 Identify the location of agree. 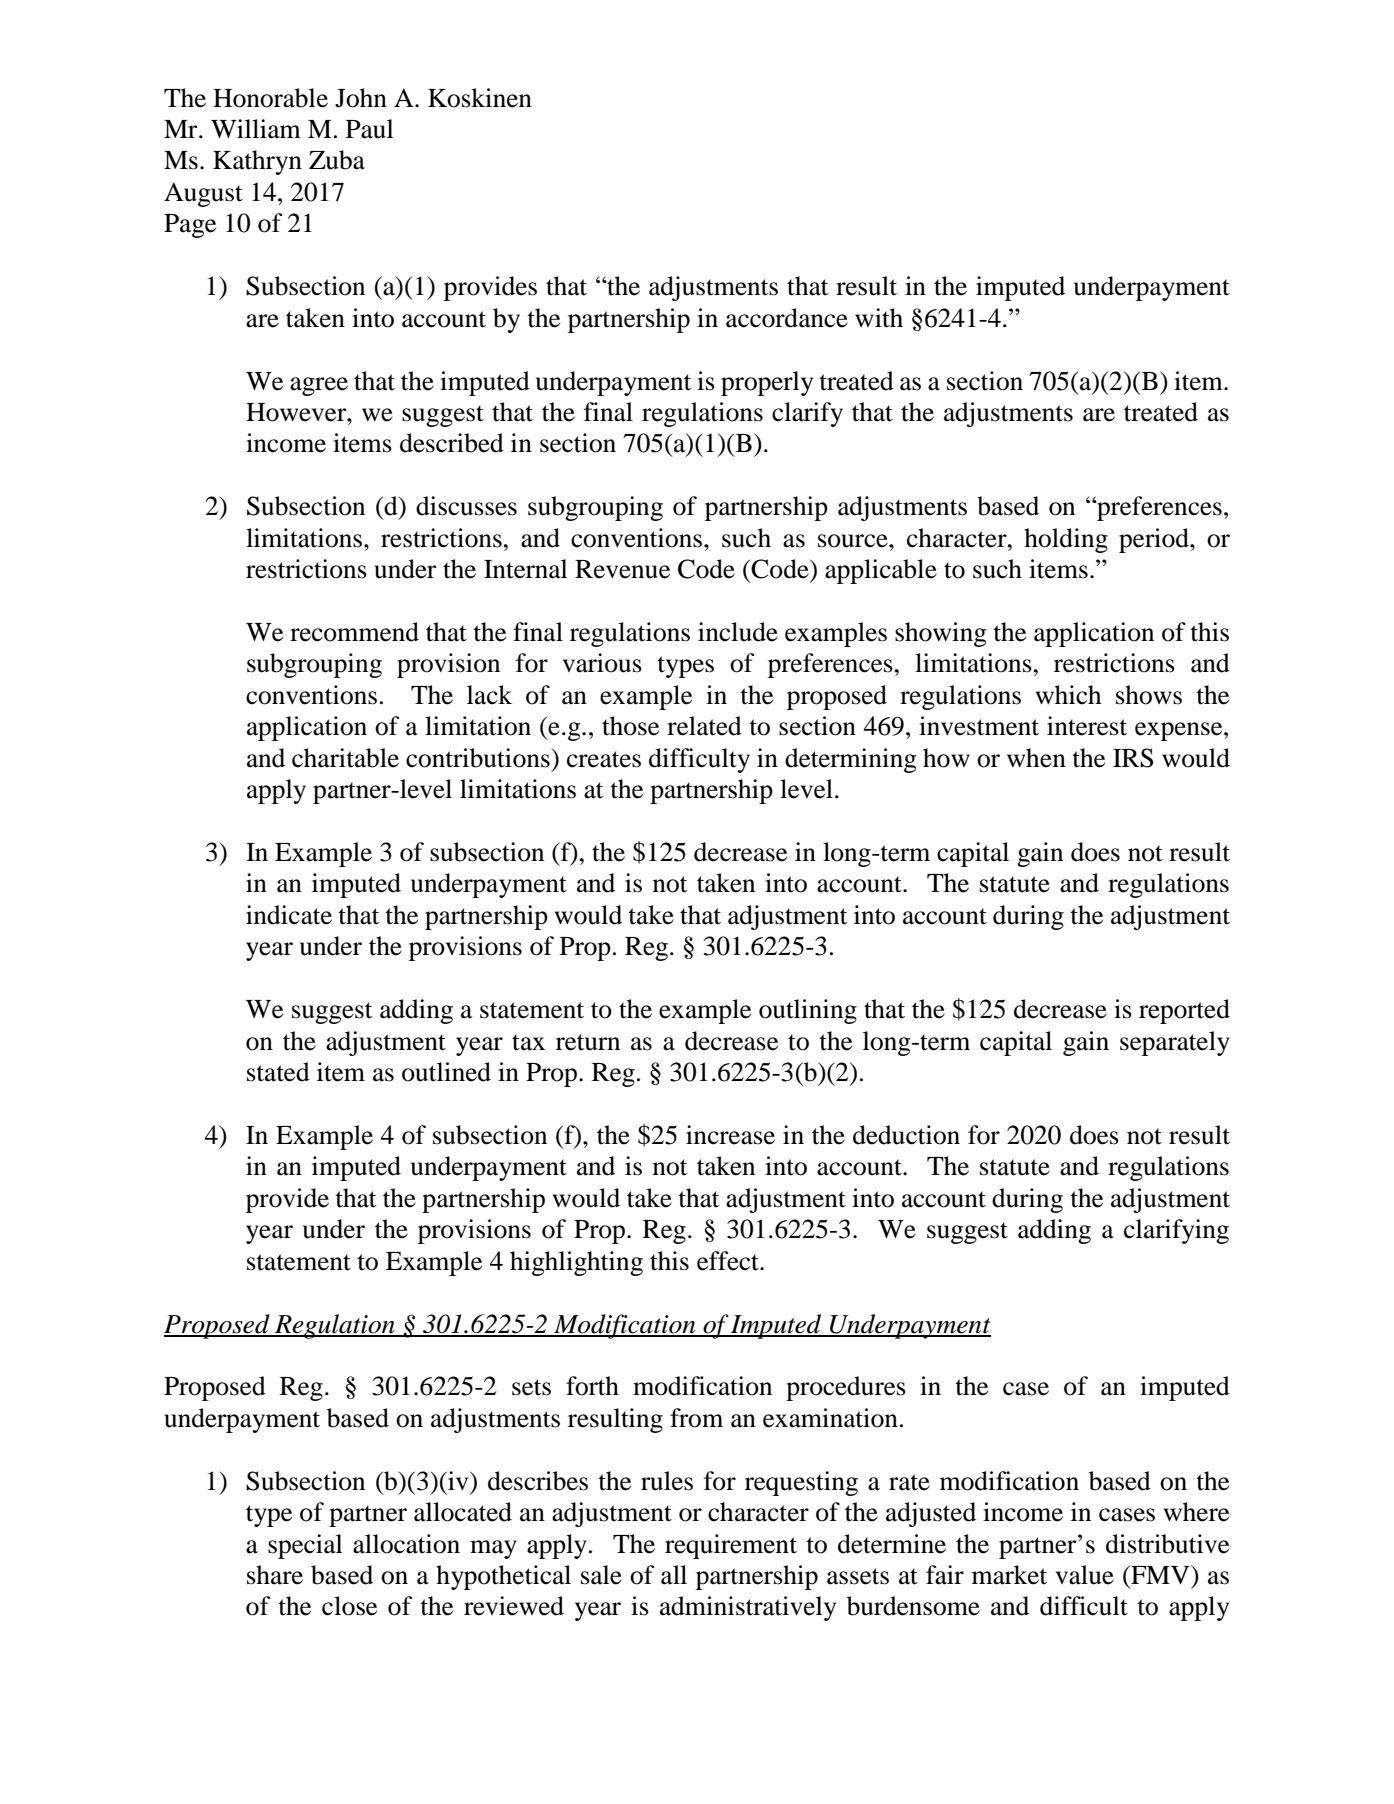
(319, 386).
